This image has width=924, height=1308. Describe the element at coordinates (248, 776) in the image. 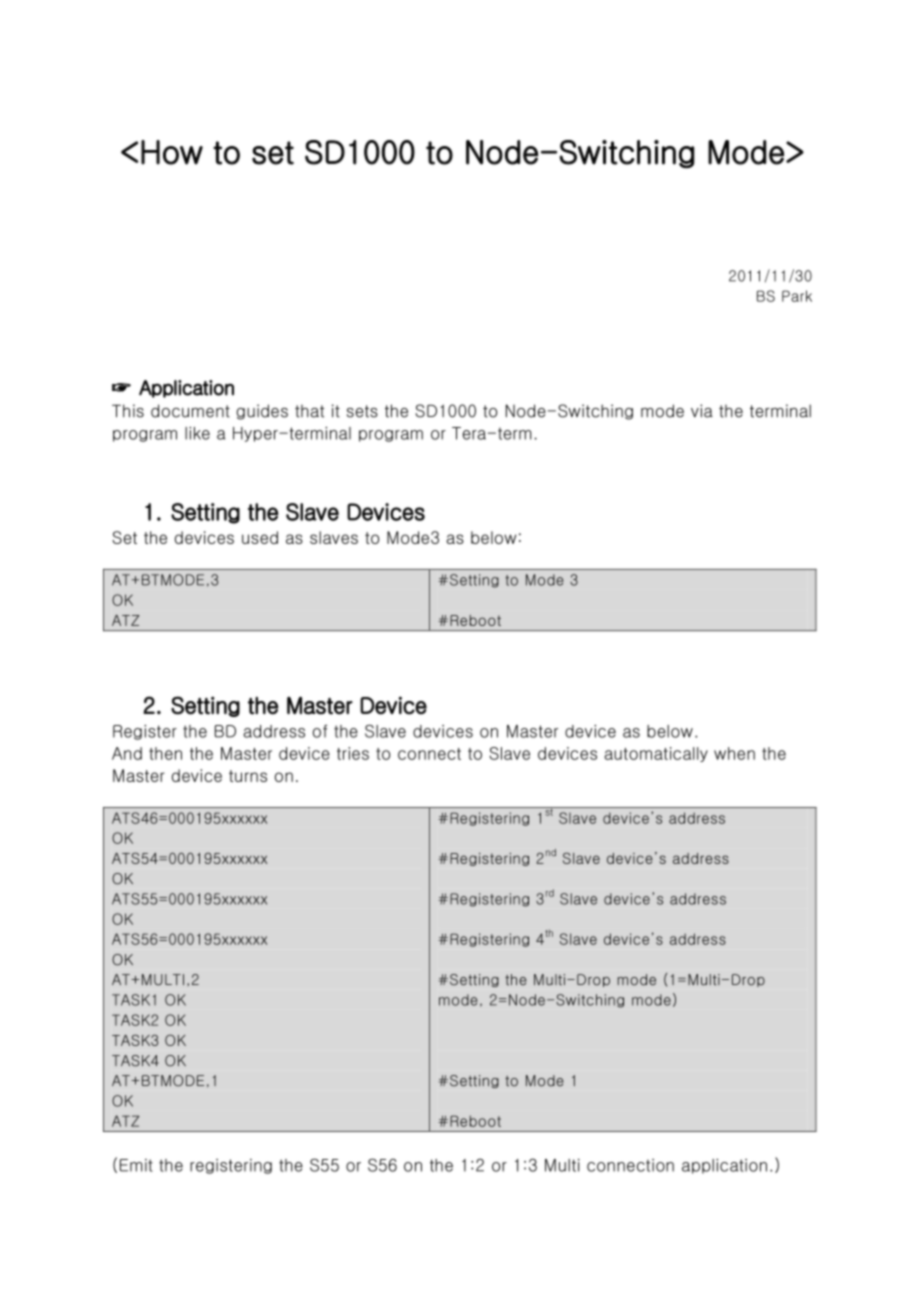

I see `turns` at that location.
